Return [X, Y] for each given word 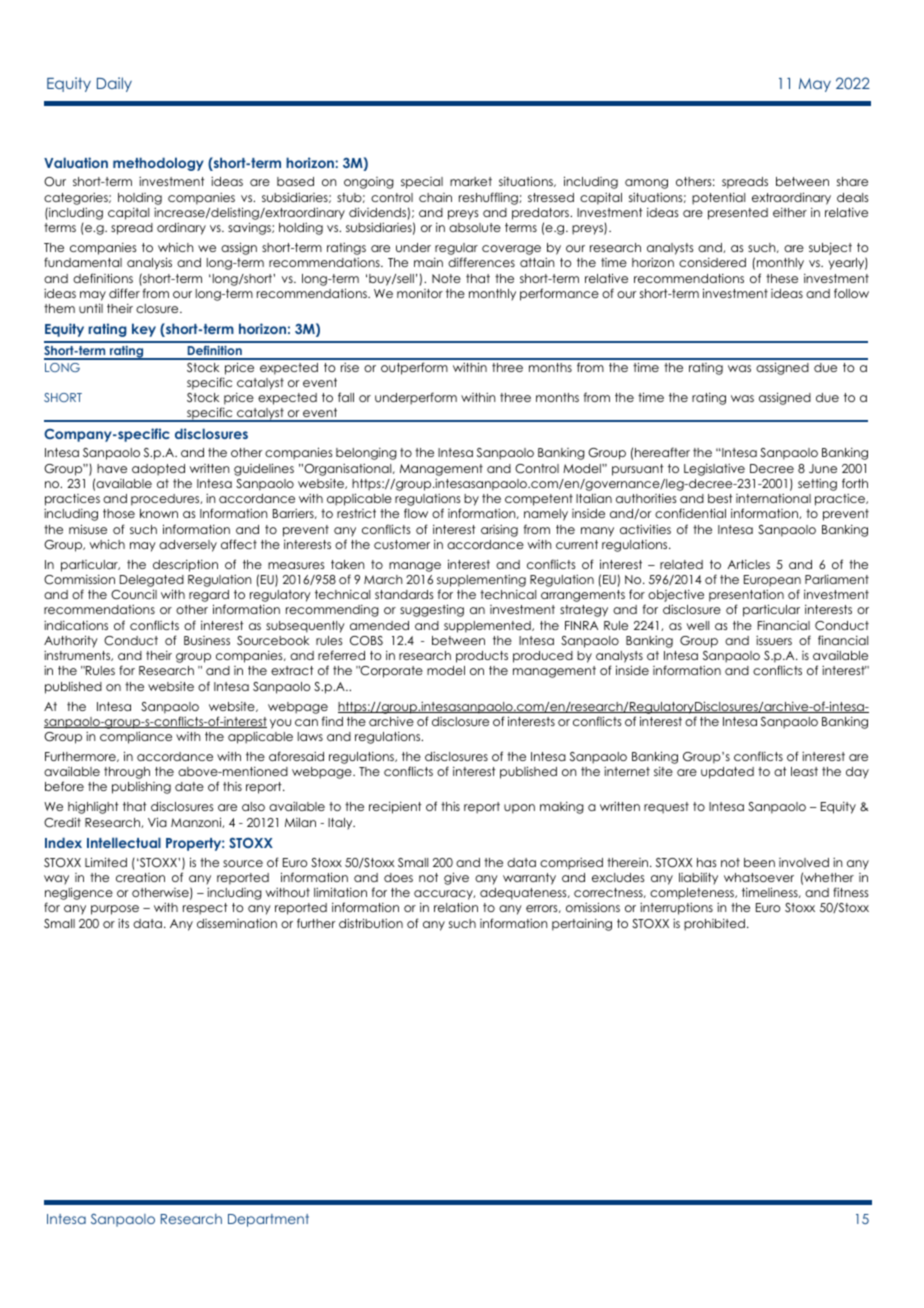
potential [718, 199]
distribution [371, 923]
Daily [114, 84]
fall [346, 397]
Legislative [714, 470]
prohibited [714, 925]
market [471, 181]
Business [207, 640]
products [482, 657]
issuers [774, 640]
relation [456, 907]
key [144, 330]
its [123, 923]
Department [268, 1220]
